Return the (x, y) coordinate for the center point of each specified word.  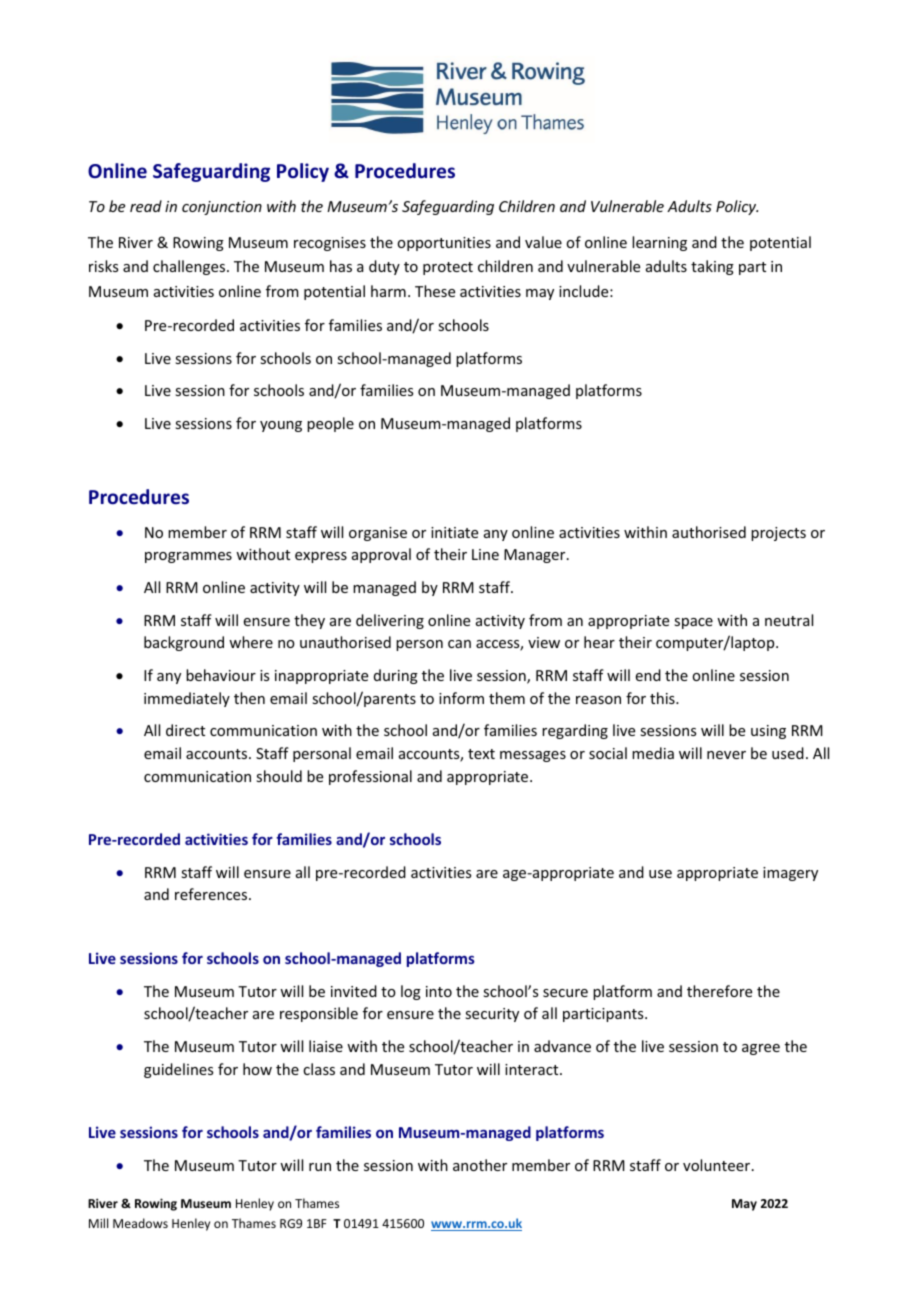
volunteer (718, 1165)
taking (712, 267)
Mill (98, 1223)
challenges (189, 267)
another (480, 1165)
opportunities (444, 244)
